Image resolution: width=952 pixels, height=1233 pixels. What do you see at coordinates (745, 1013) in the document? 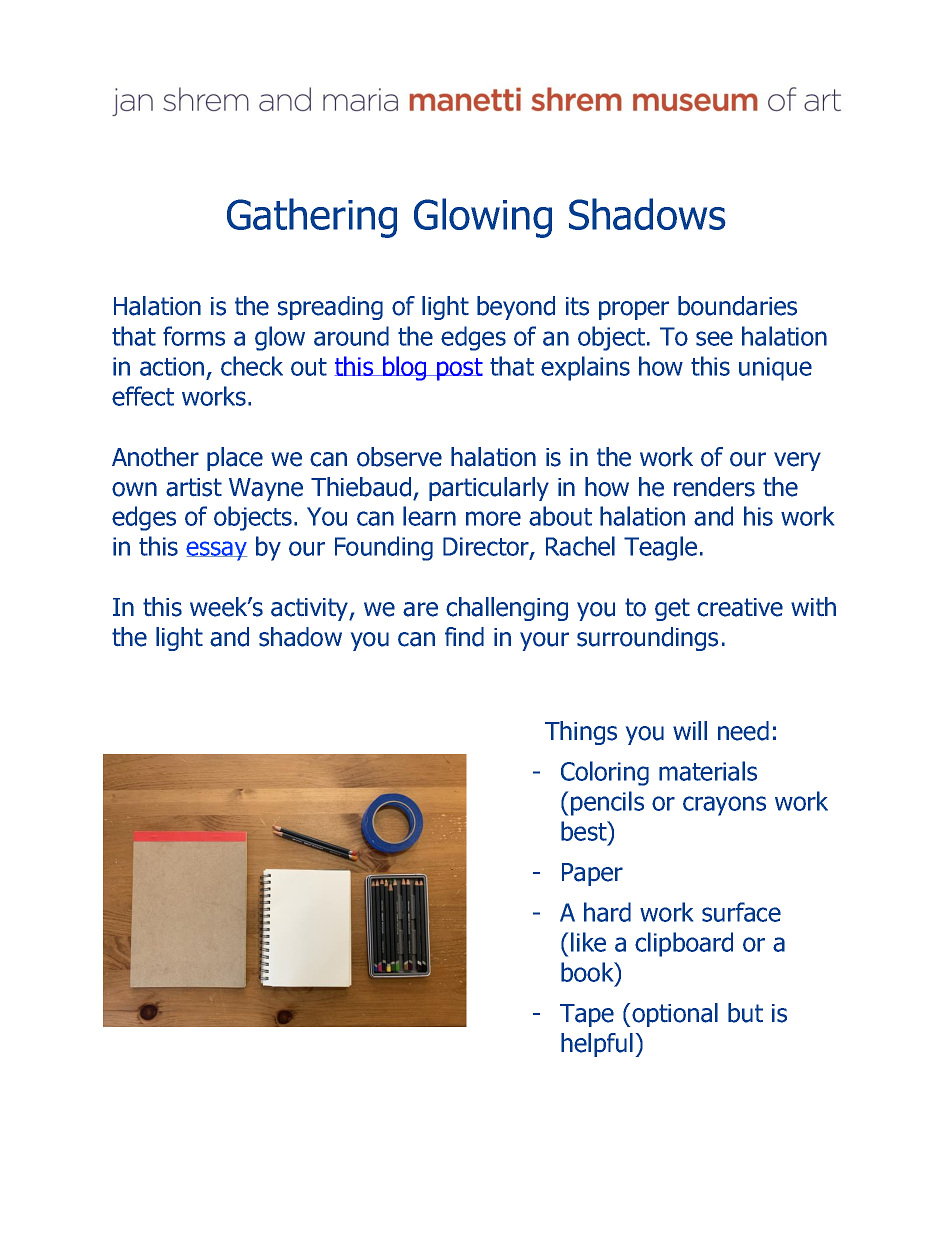
I see `but` at bounding box center [745, 1013].
